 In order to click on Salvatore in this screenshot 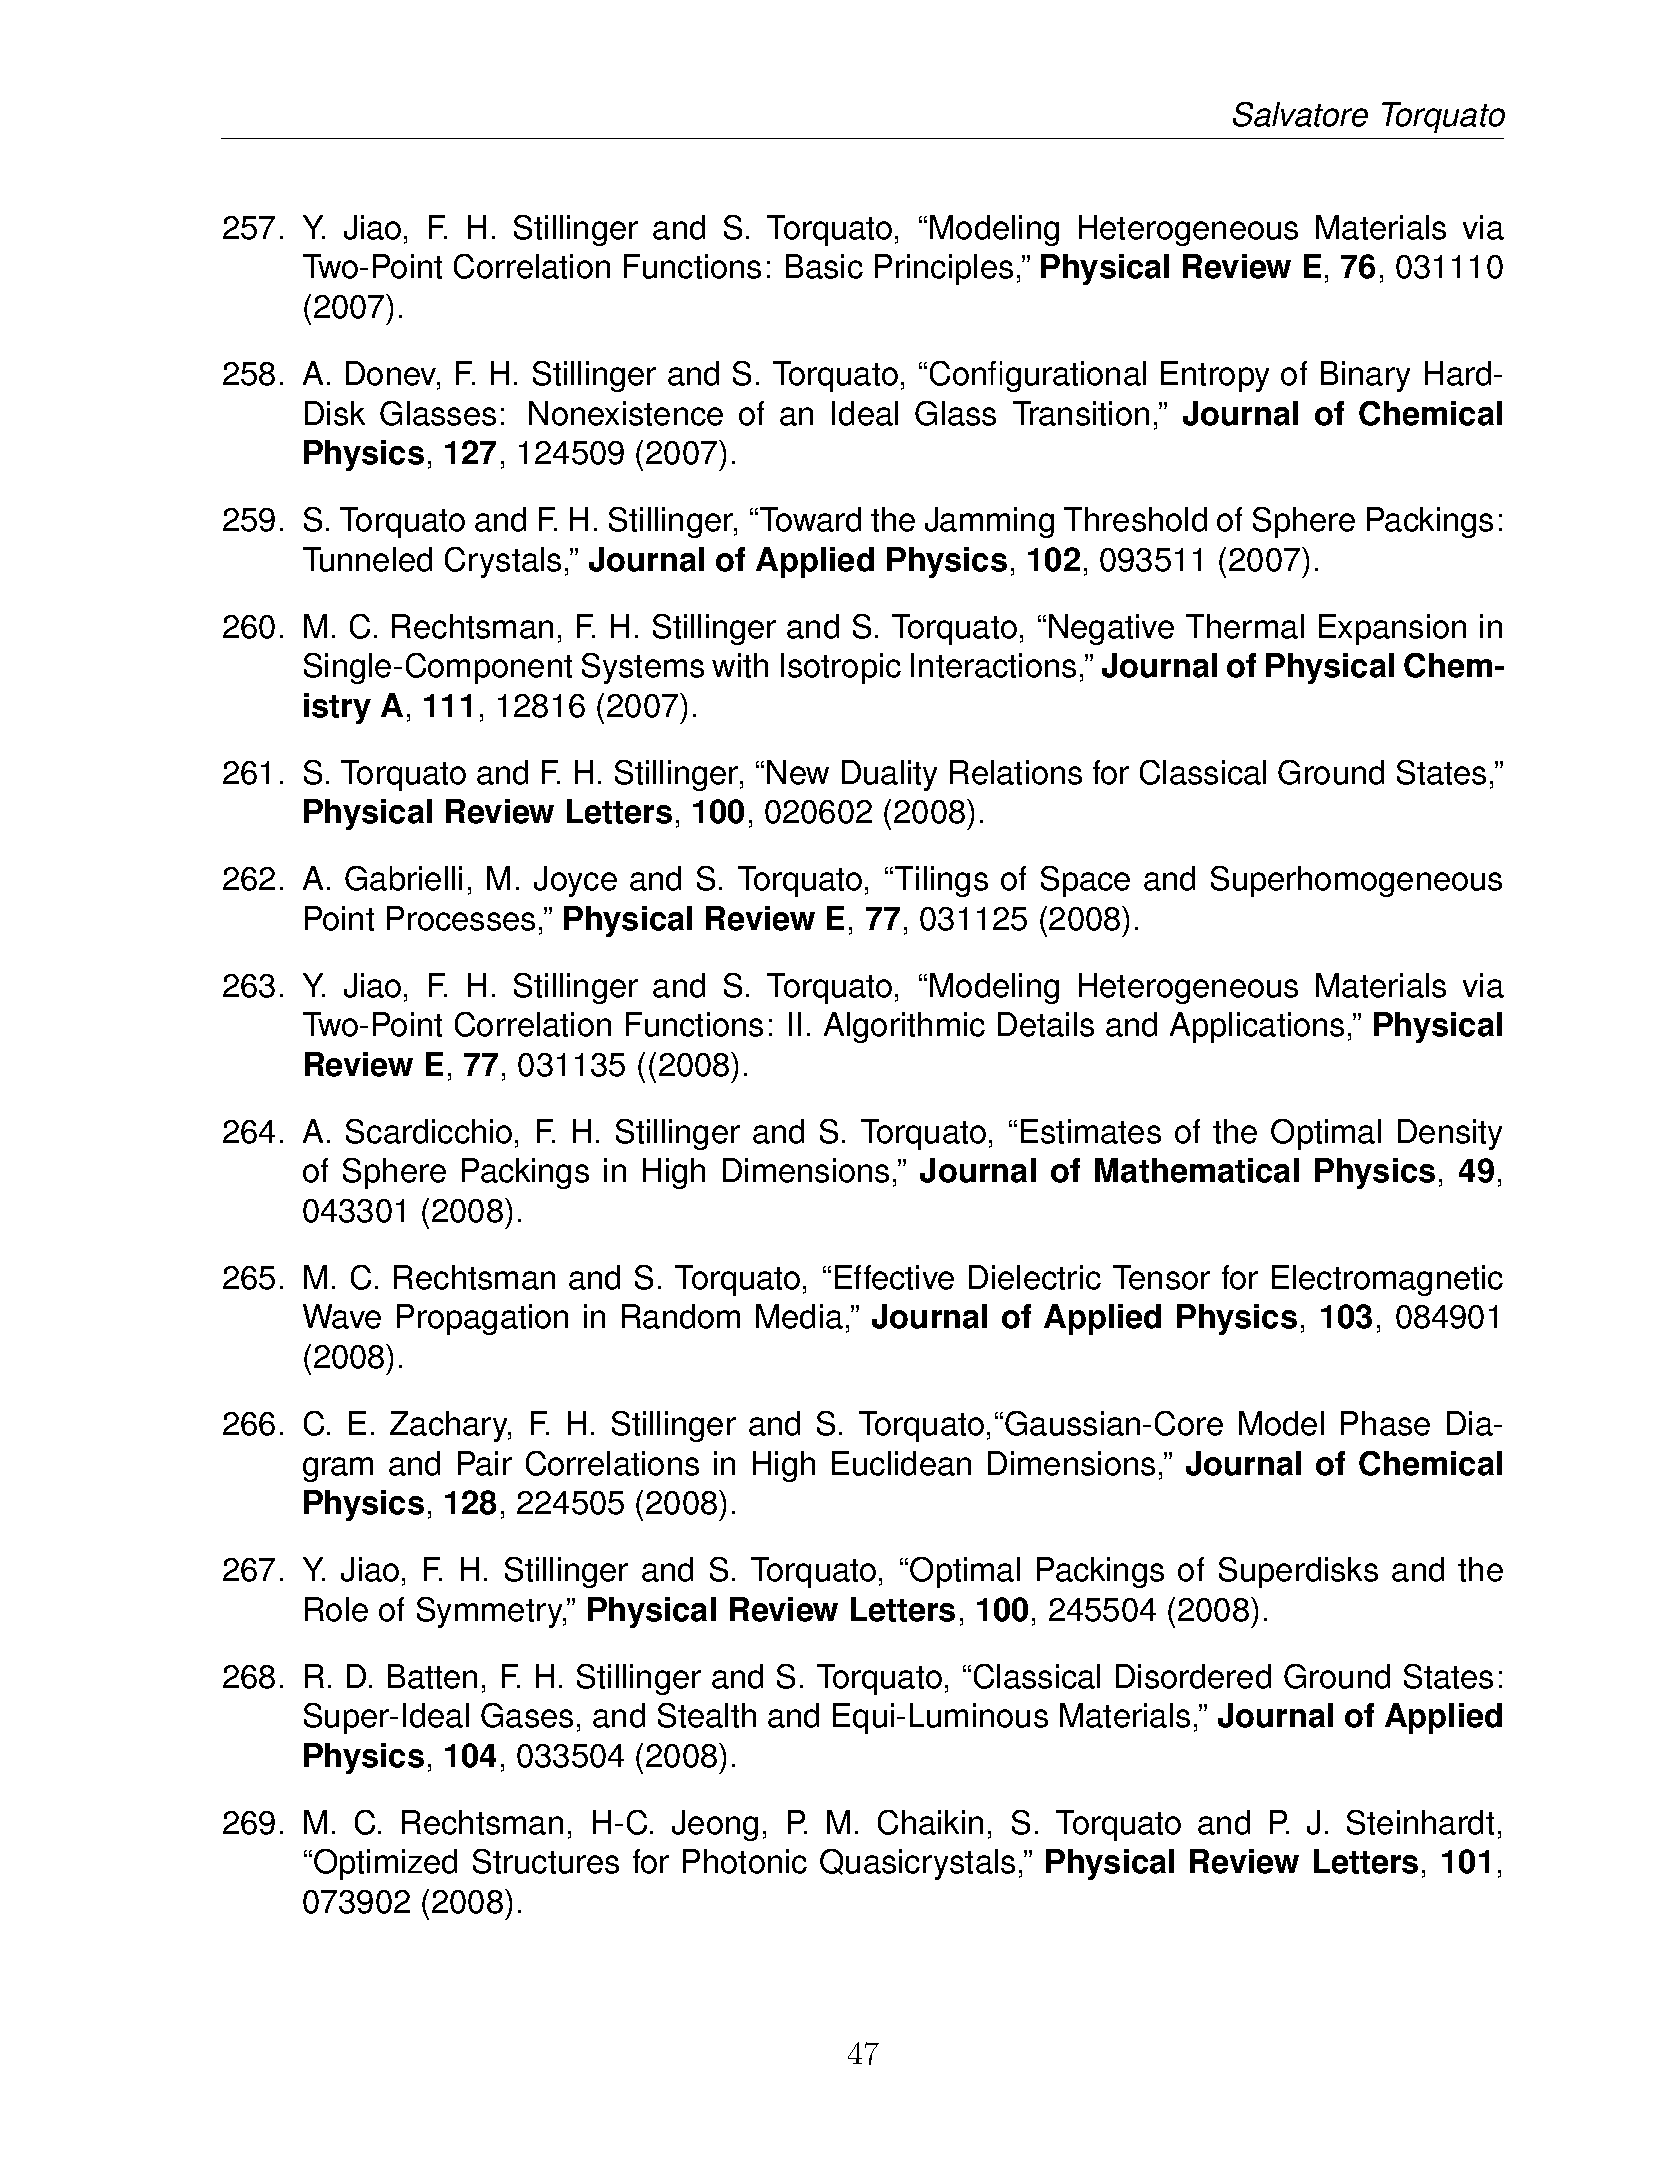, I will do `click(1300, 114)`.
